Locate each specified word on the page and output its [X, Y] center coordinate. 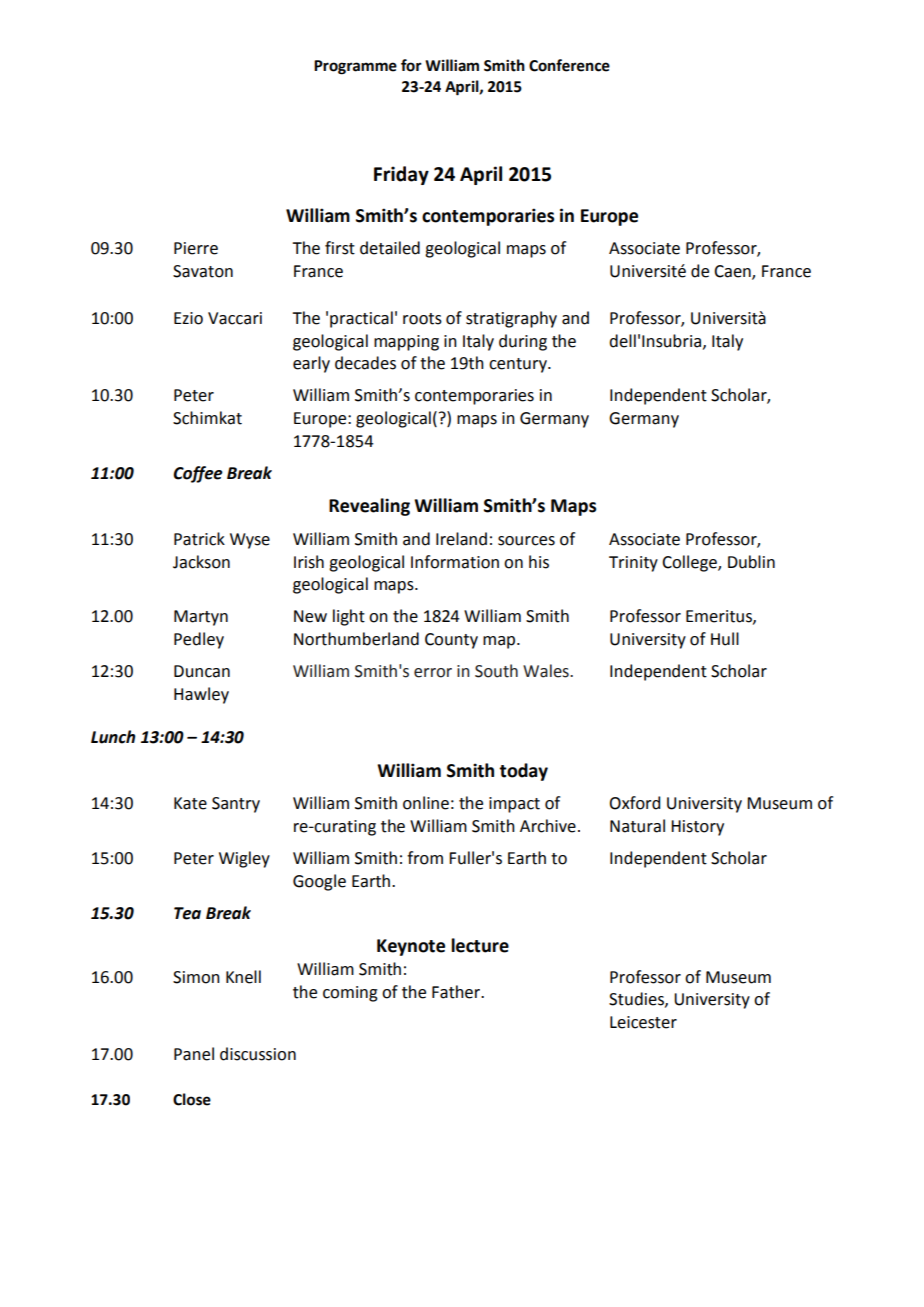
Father [457, 992]
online [426, 803]
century [519, 365]
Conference [569, 65]
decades [365, 363]
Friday [401, 175]
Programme [355, 67]
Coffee [198, 474]
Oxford [634, 803]
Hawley [201, 695]
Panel [194, 1054]
